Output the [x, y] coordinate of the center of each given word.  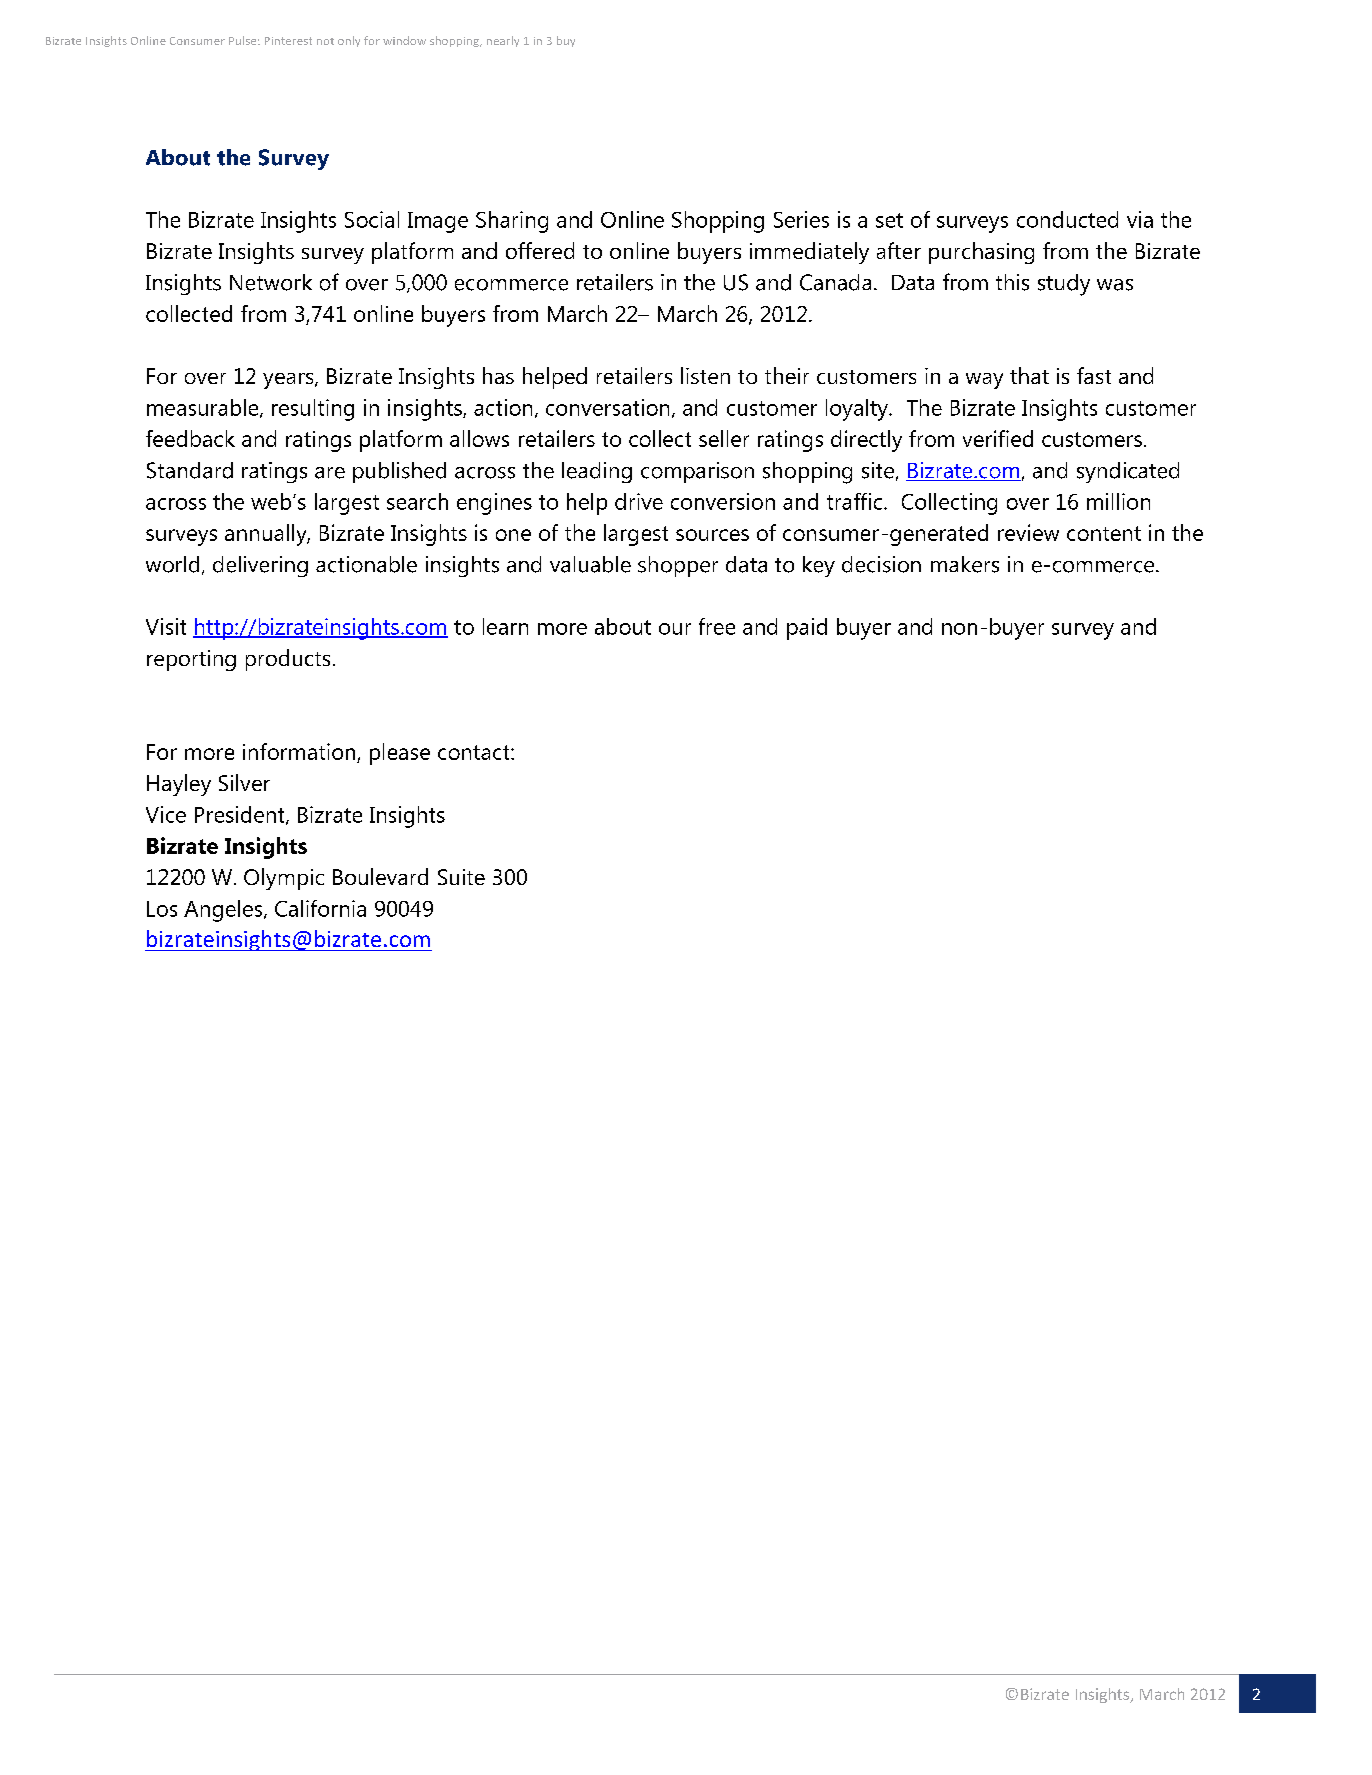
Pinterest [288, 41]
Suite [461, 877]
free [717, 626]
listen [705, 375]
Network [271, 282]
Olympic [284, 879]
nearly [503, 41]
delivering [260, 566]
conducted [1067, 219]
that [1029, 375]
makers [965, 564]
